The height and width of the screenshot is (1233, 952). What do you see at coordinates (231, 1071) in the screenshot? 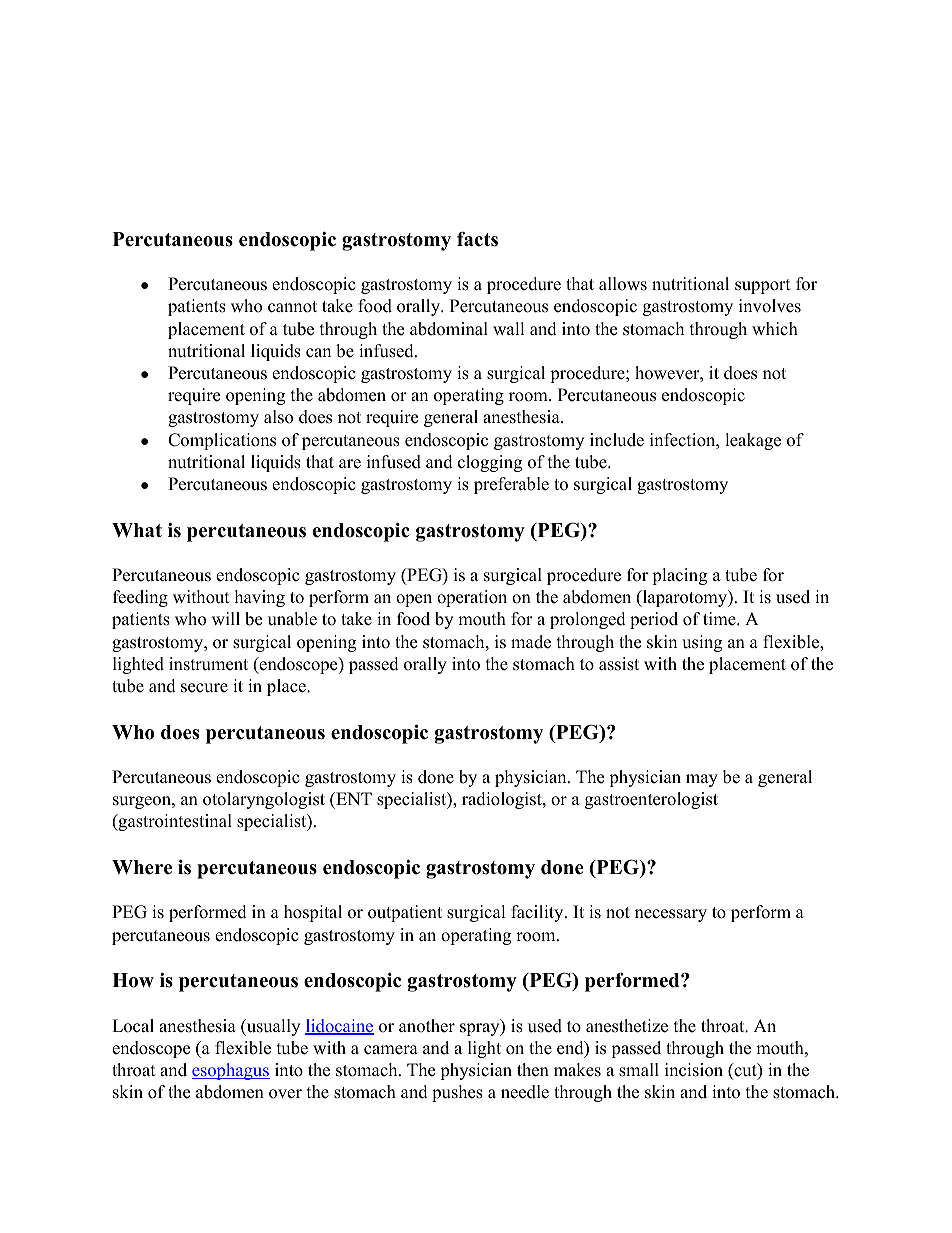
I see `esophagus` at bounding box center [231, 1071].
